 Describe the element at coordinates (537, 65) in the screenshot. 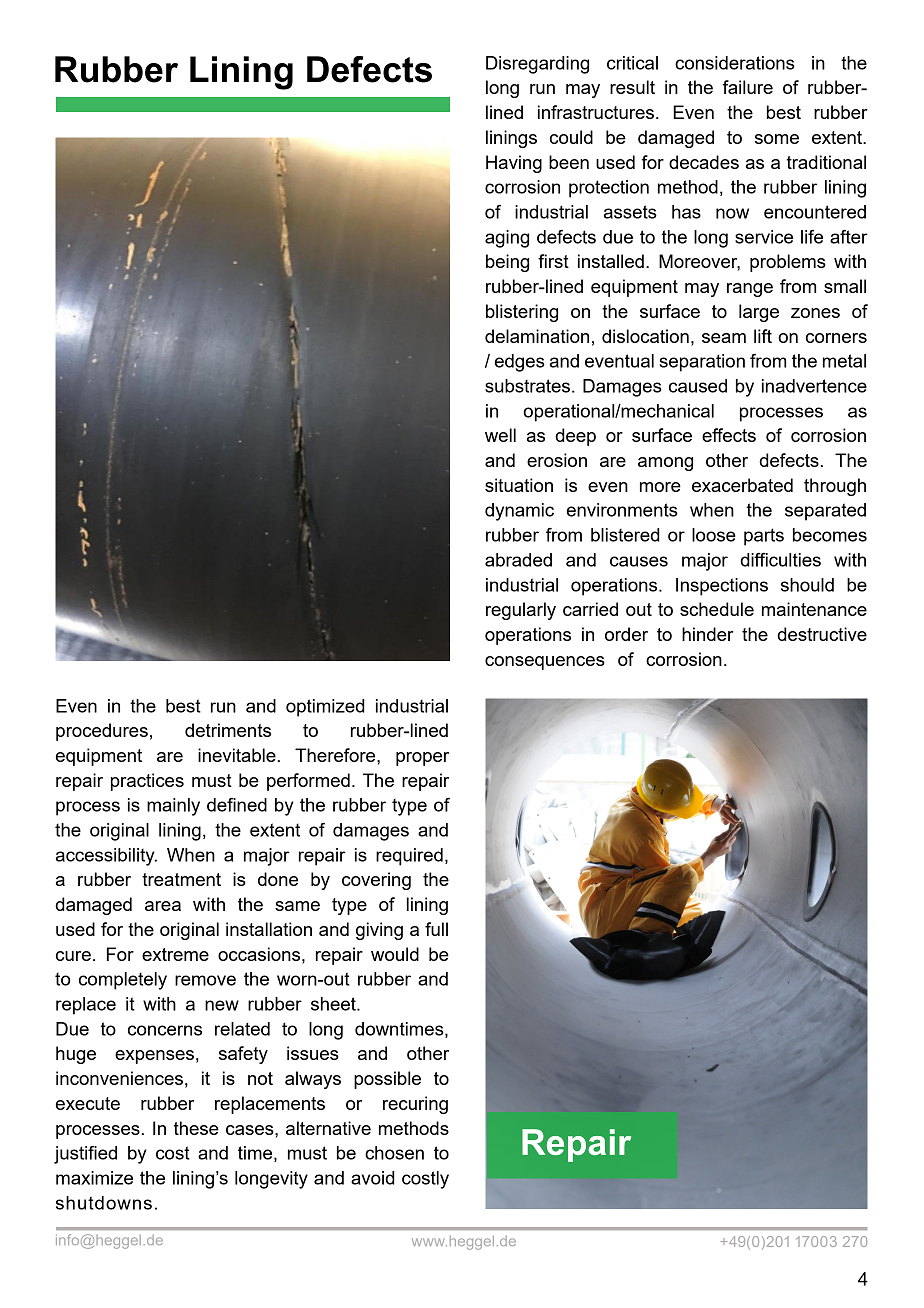

I see `Disregarding` at that location.
